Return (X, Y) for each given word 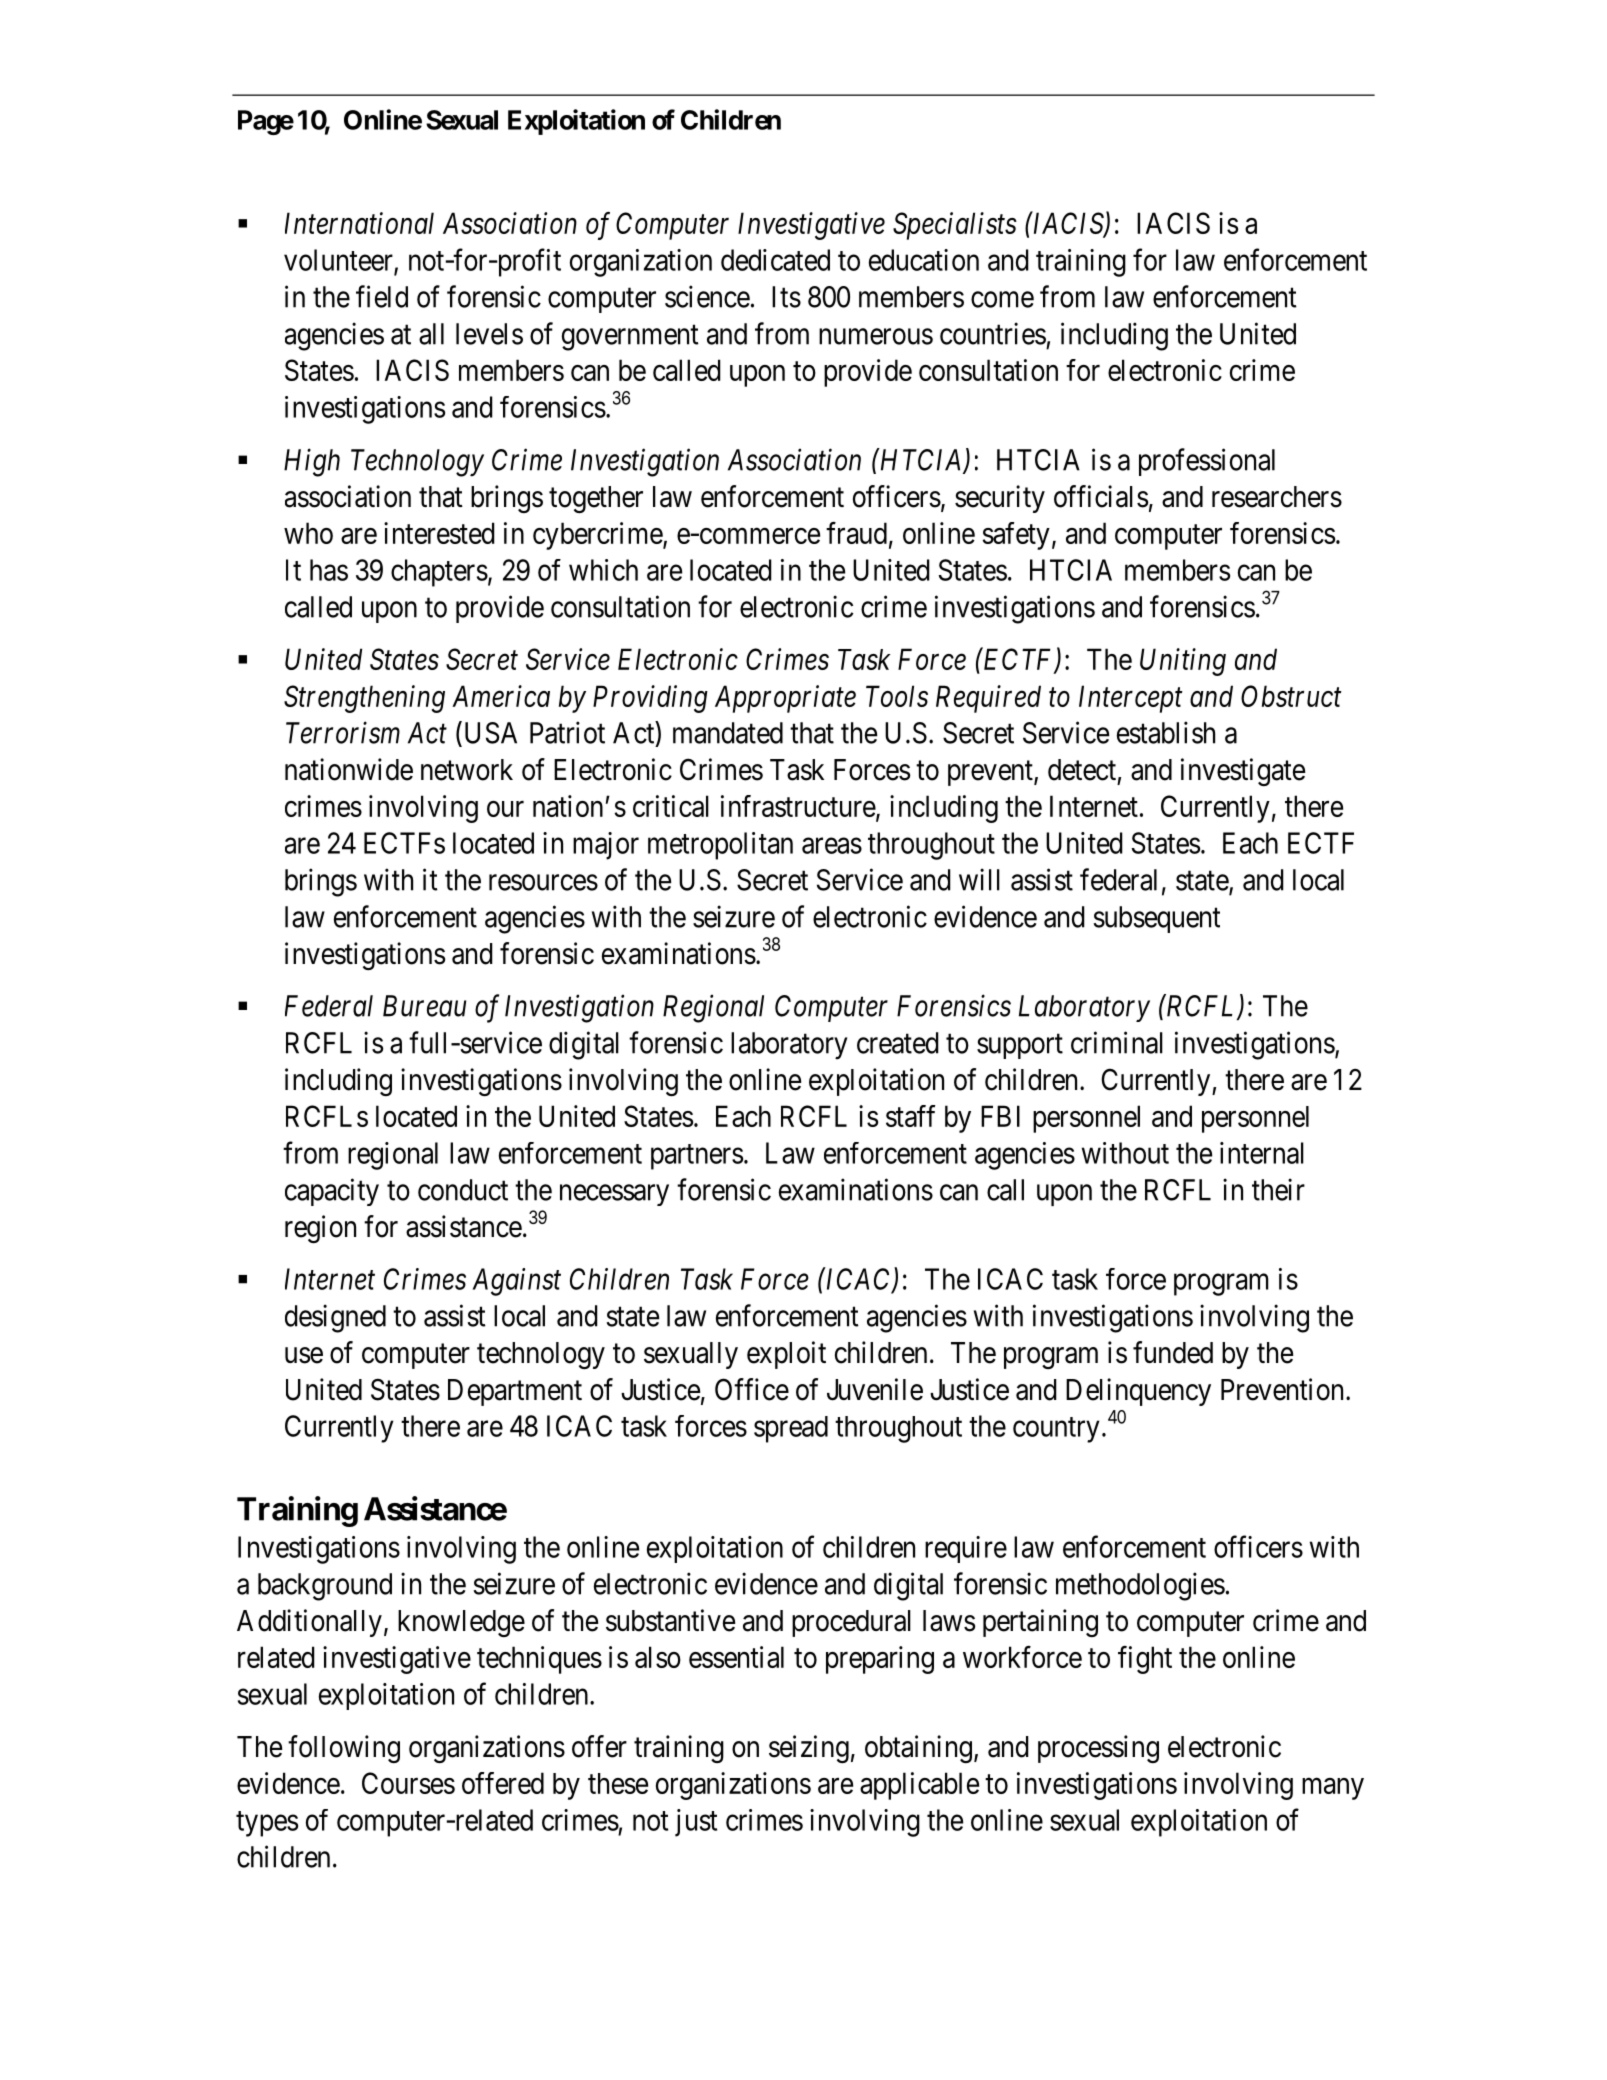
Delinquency (1138, 1392)
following (344, 1749)
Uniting (1183, 662)
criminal (1117, 1042)
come (1002, 300)
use (304, 1355)
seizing (809, 1749)
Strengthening (364, 699)
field (382, 296)
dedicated (775, 260)
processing (1098, 1749)
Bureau (424, 1006)
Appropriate (785, 699)
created (898, 1043)
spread (791, 1429)
